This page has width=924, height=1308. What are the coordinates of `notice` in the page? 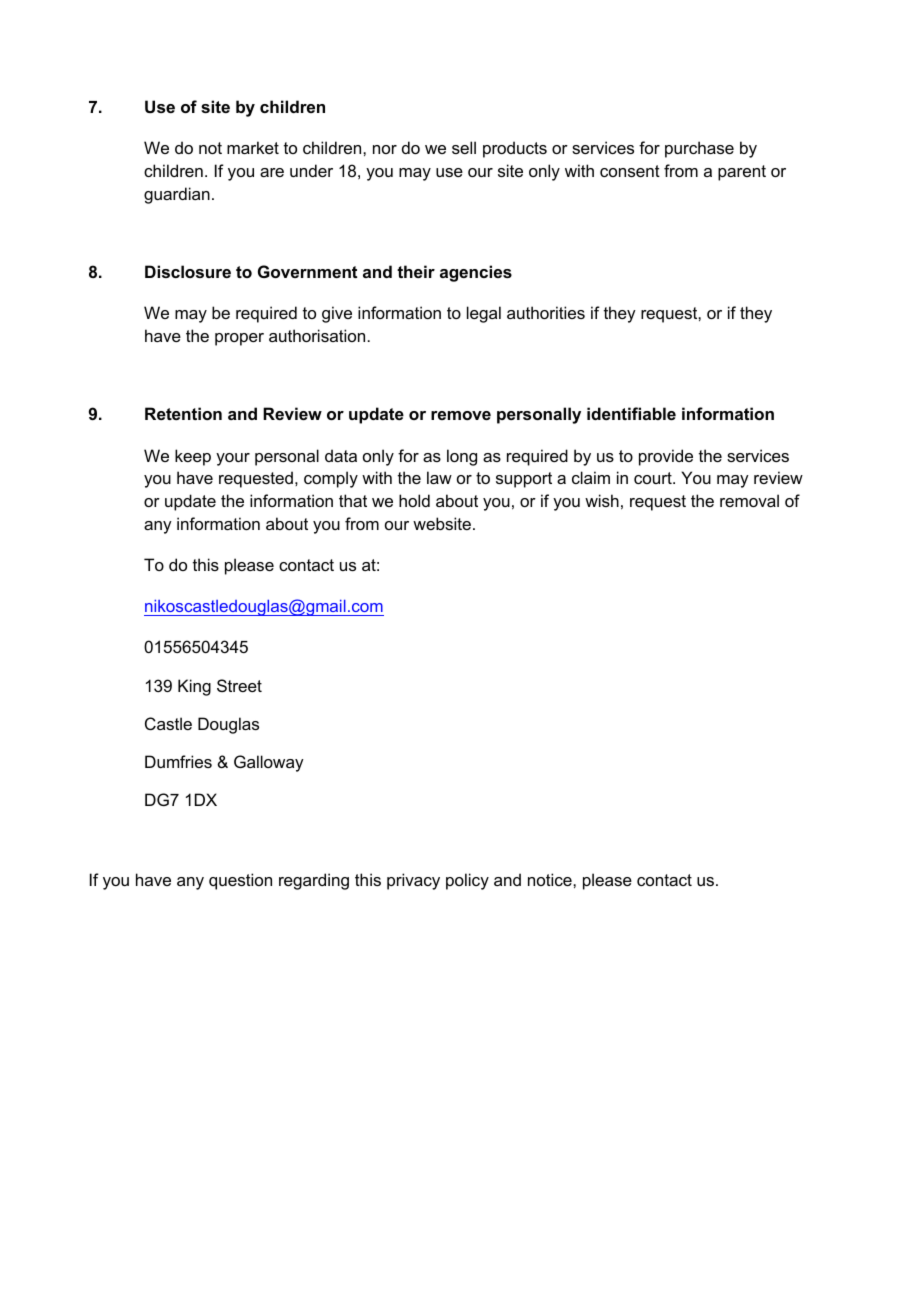 It's located at (551, 879).
